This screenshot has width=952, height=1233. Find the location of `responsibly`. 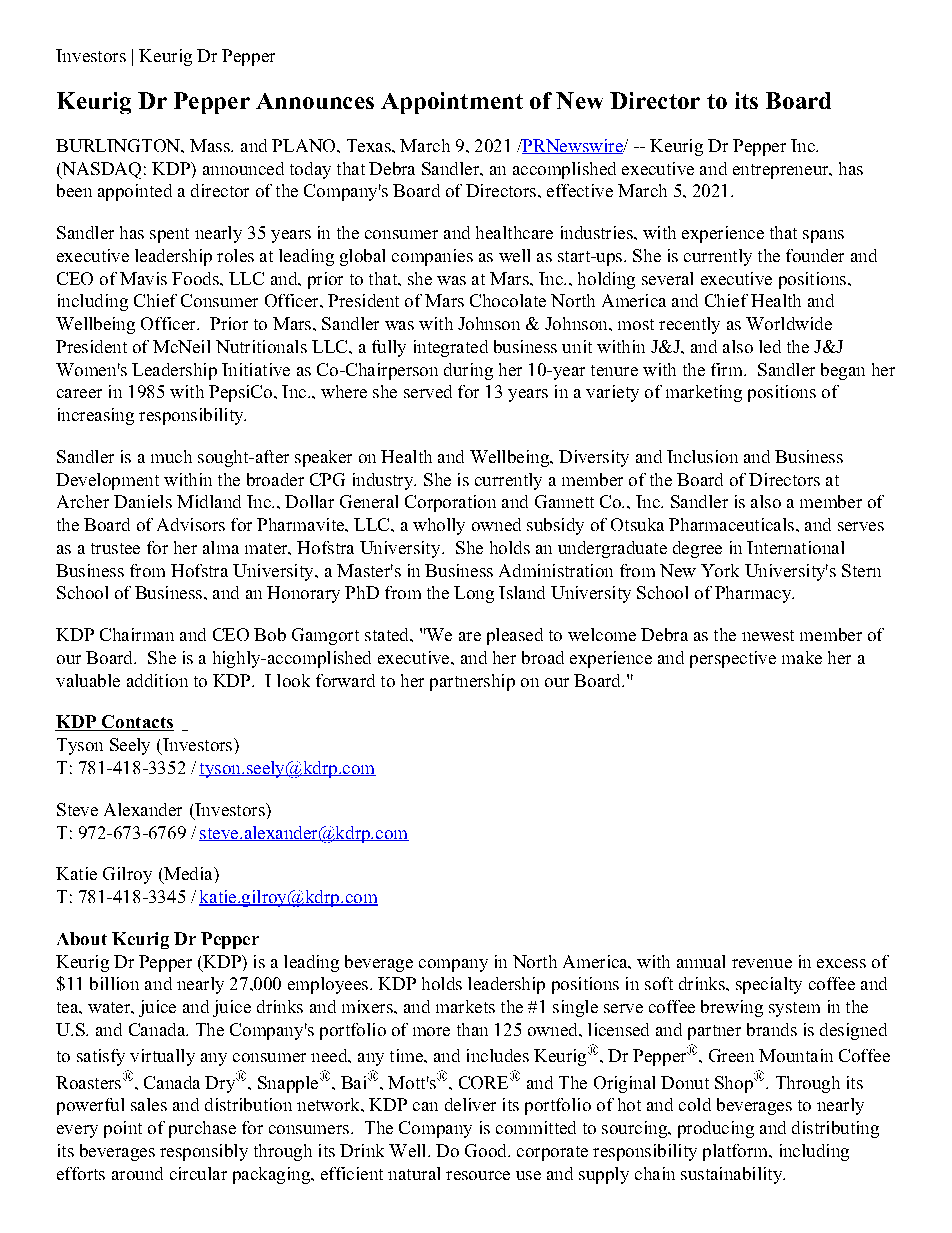

responsibly is located at coordinates (204, 1152).
